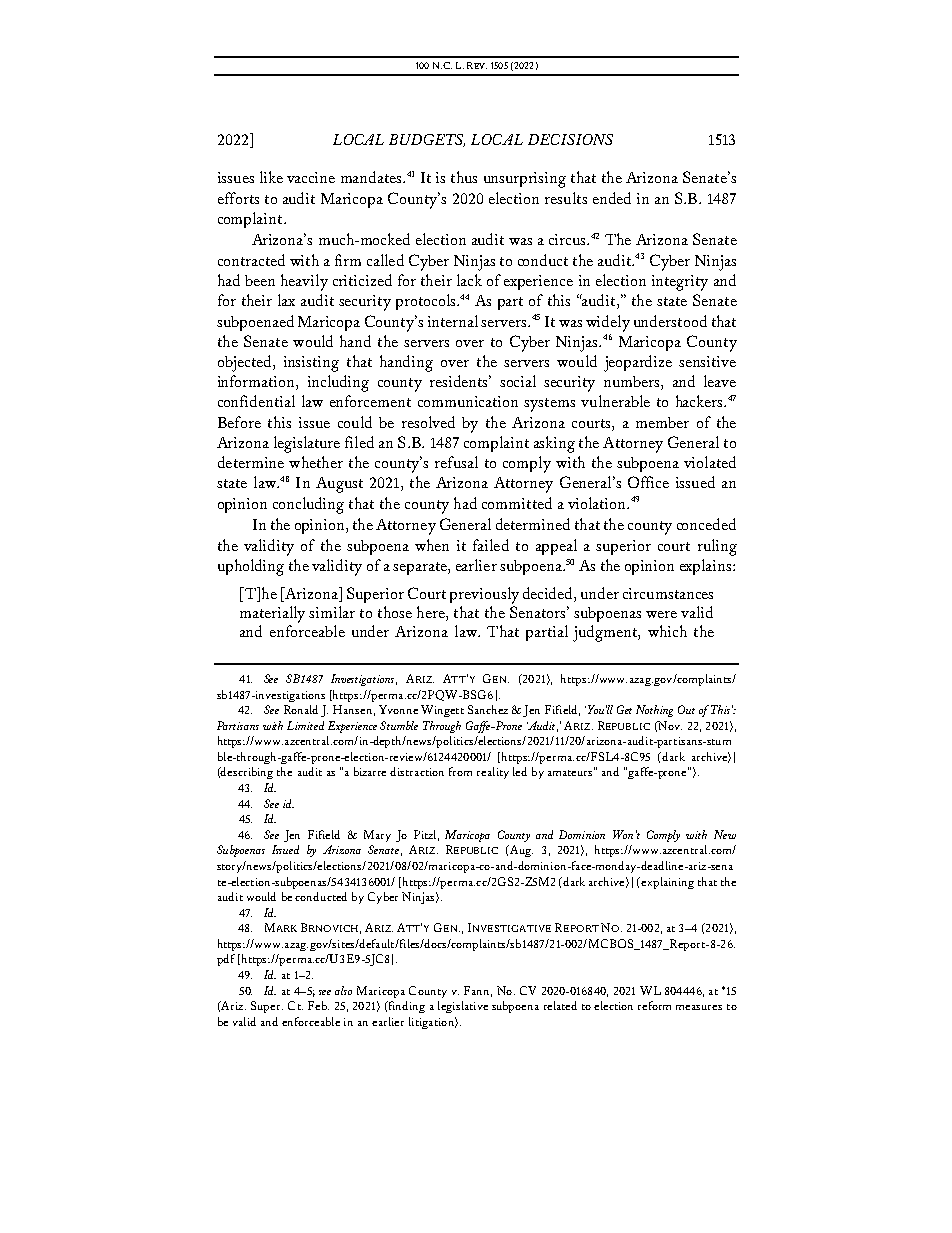 This screenshot has height=1233, width=952. I want to click on member, so click(662, 422).
